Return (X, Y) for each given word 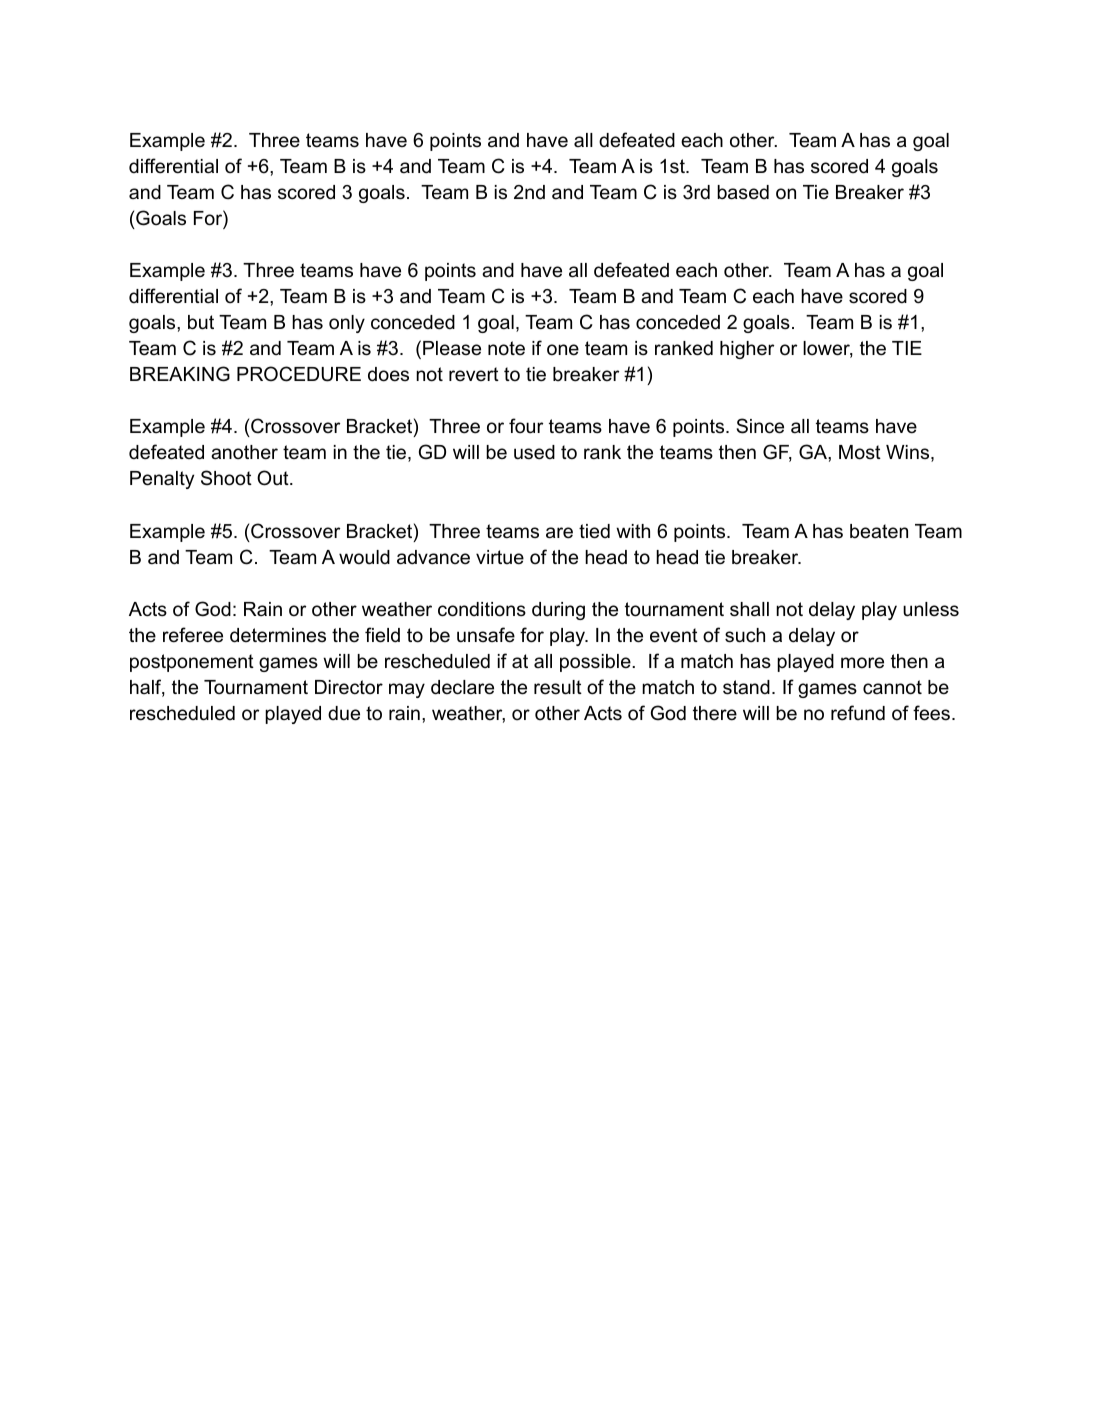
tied (594, 531)
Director (349, 687)
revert (474, 374)
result (558, 687)
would (364, 557)
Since (760, 426)
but (201, 322)
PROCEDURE (299, 374)
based (743, 192)
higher (747, 350)
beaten (879, 531)
